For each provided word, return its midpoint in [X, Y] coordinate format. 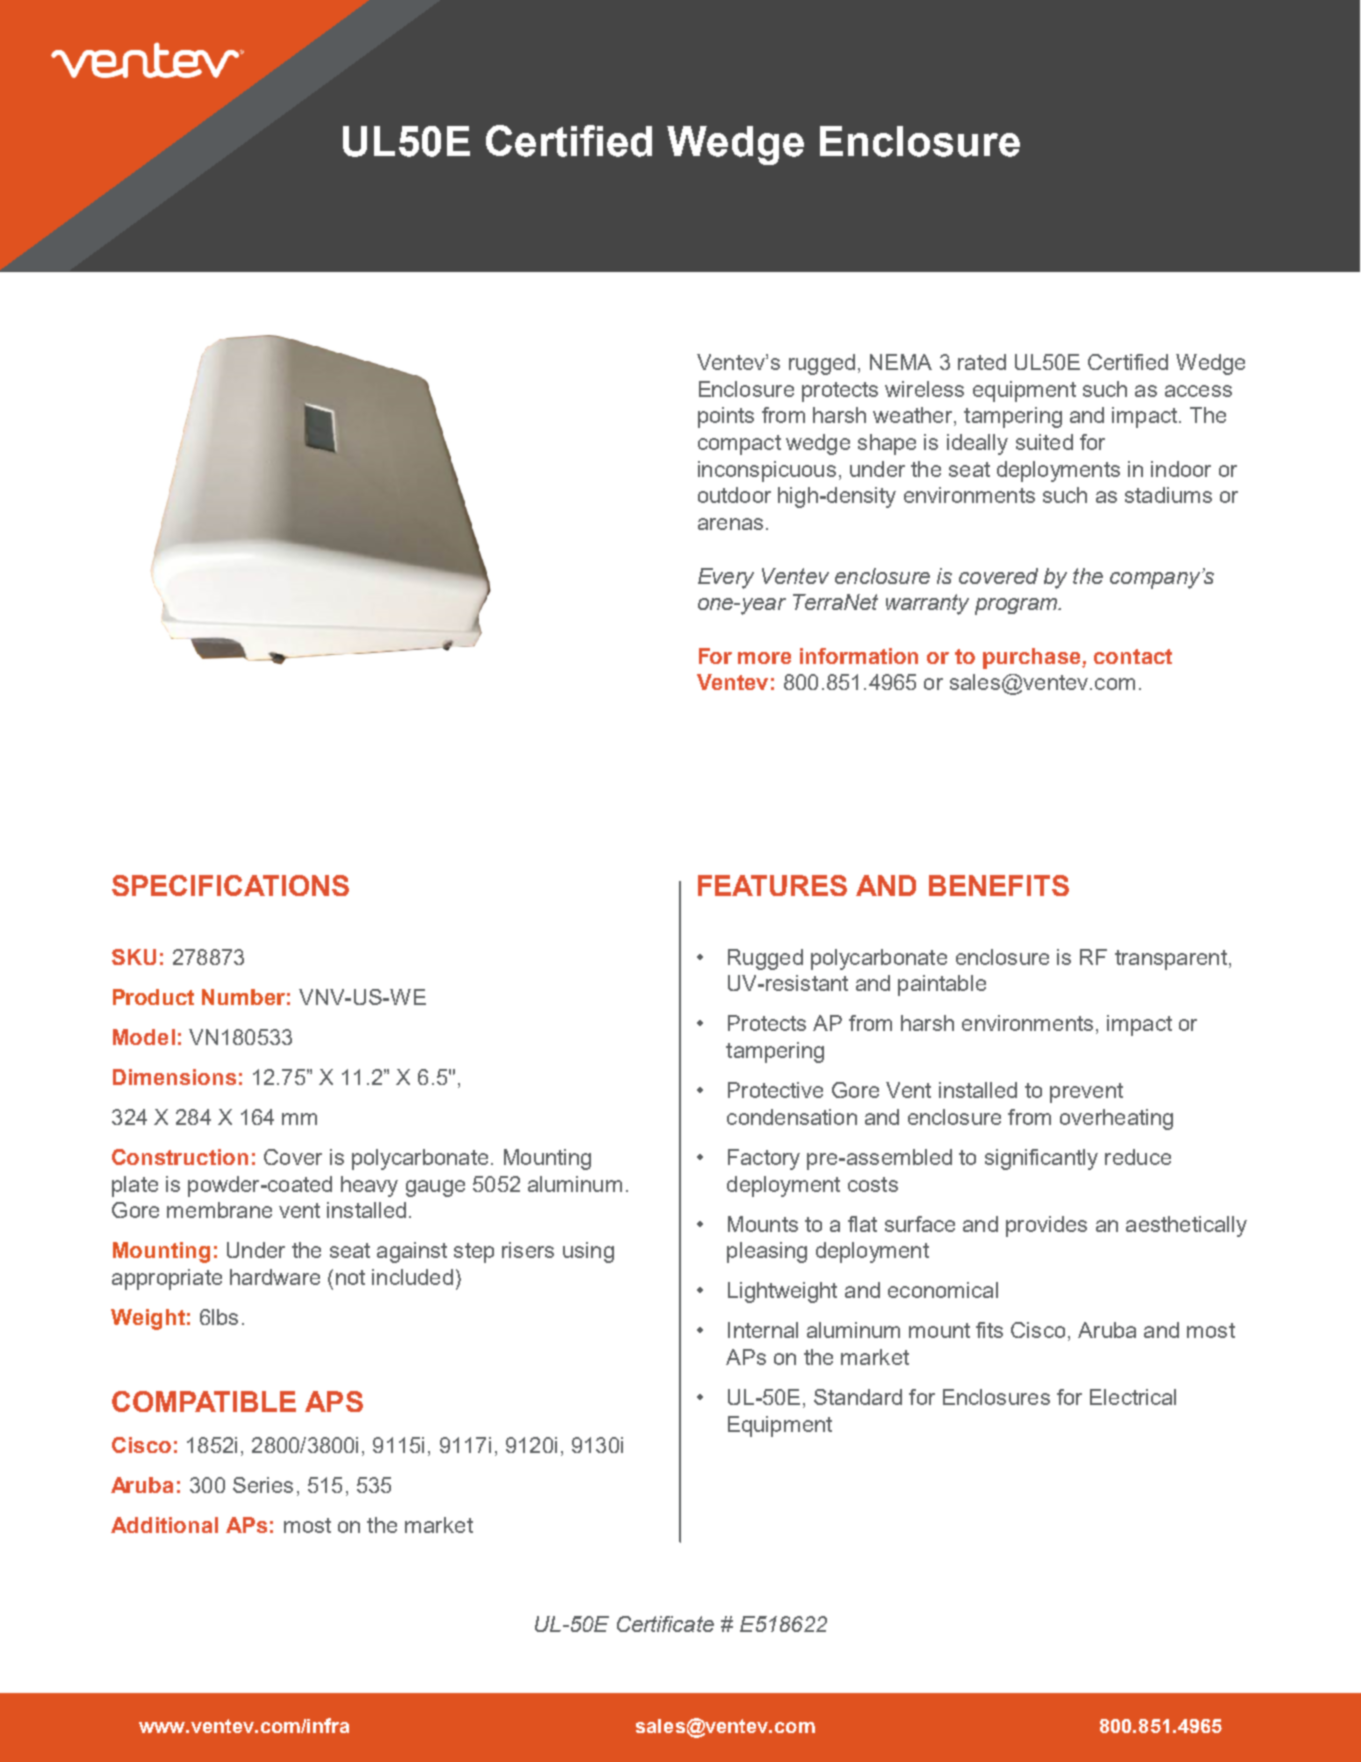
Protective [775, 1090]
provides [1046, 1226]
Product [153, 997]
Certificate [665, 1624]
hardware [275, 1277]
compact [739, 445]
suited [1044, 442]
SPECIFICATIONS [230, 885]
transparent [1171, 960]
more [764, 658]
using [588, 1252]
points [726, 417]
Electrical [1133, 1397]
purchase [1033, 658]
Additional [164, 1525]
